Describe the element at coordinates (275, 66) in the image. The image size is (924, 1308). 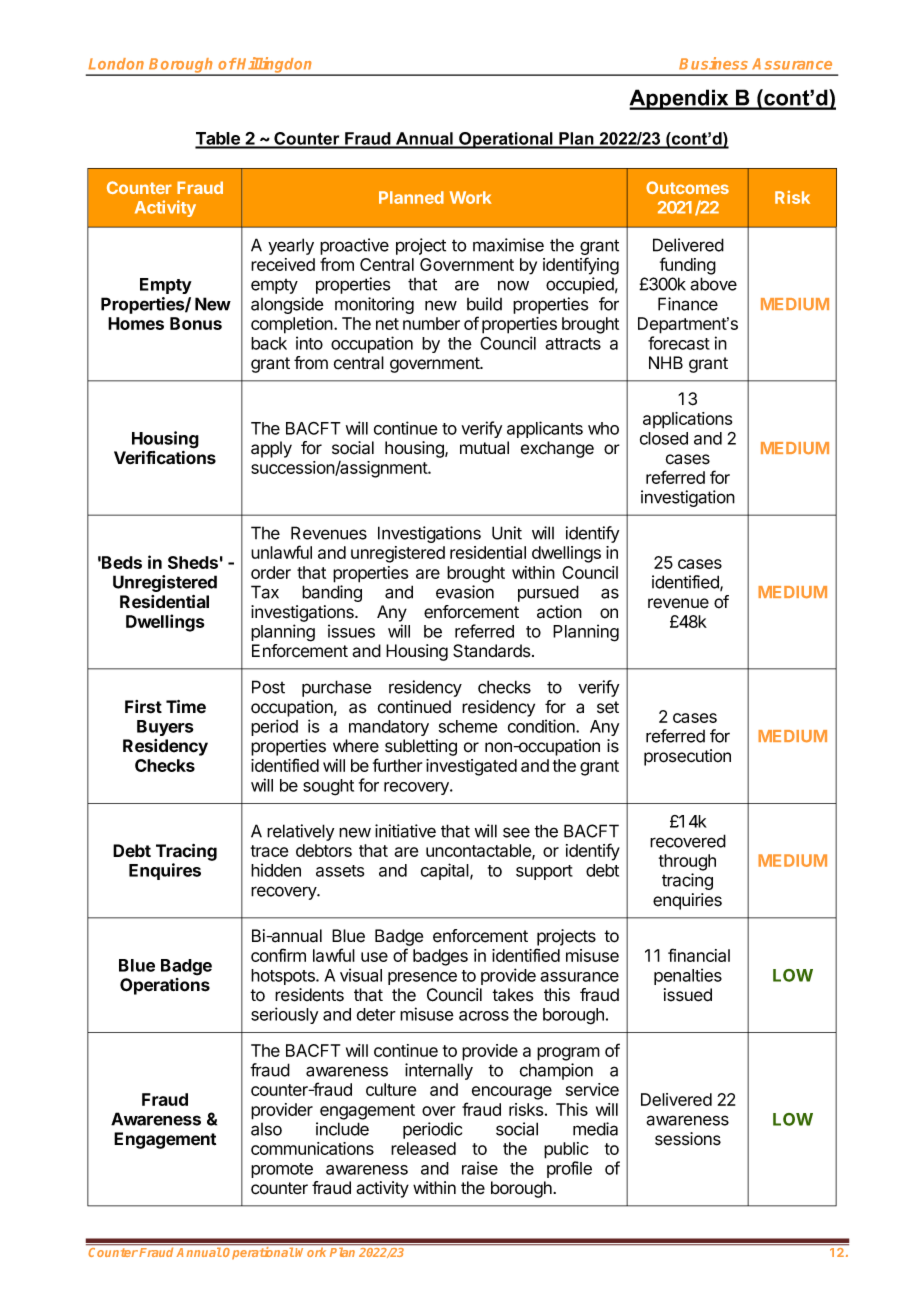
I see `Hillingdon` at that location.
